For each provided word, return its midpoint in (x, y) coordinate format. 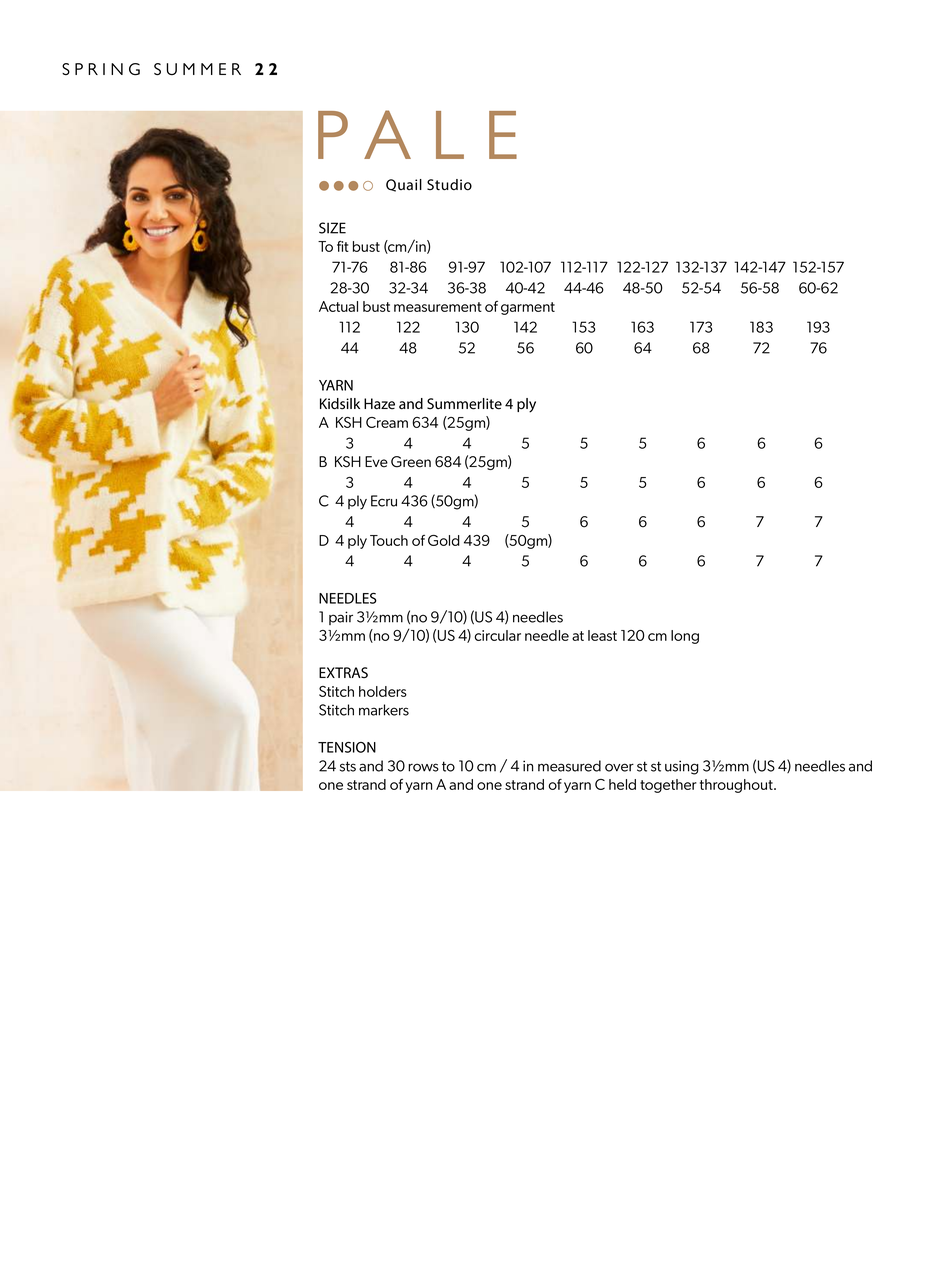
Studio (449, 185)
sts (348, 766)
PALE (417, 134)
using (682, 767)
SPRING (101, 69)
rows (423, 767)
